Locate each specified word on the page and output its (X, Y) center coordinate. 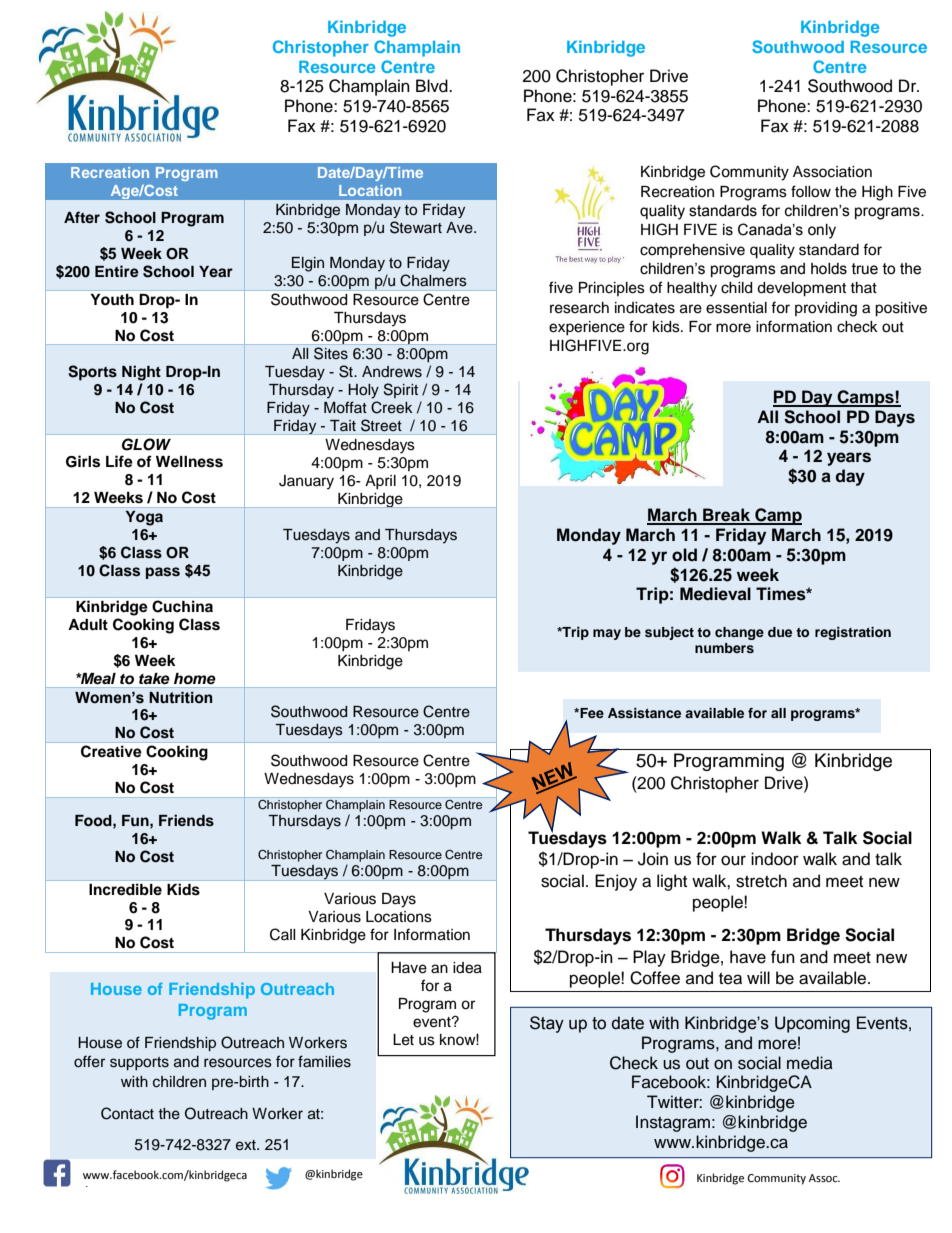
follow (811, 191)
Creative (111, 751)
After (82, 217)
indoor (775, 859)
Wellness (189, 462)
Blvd (433, 86)
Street (381, 425)
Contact (127, 1113)
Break (727, 516)
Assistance (644, 713)
